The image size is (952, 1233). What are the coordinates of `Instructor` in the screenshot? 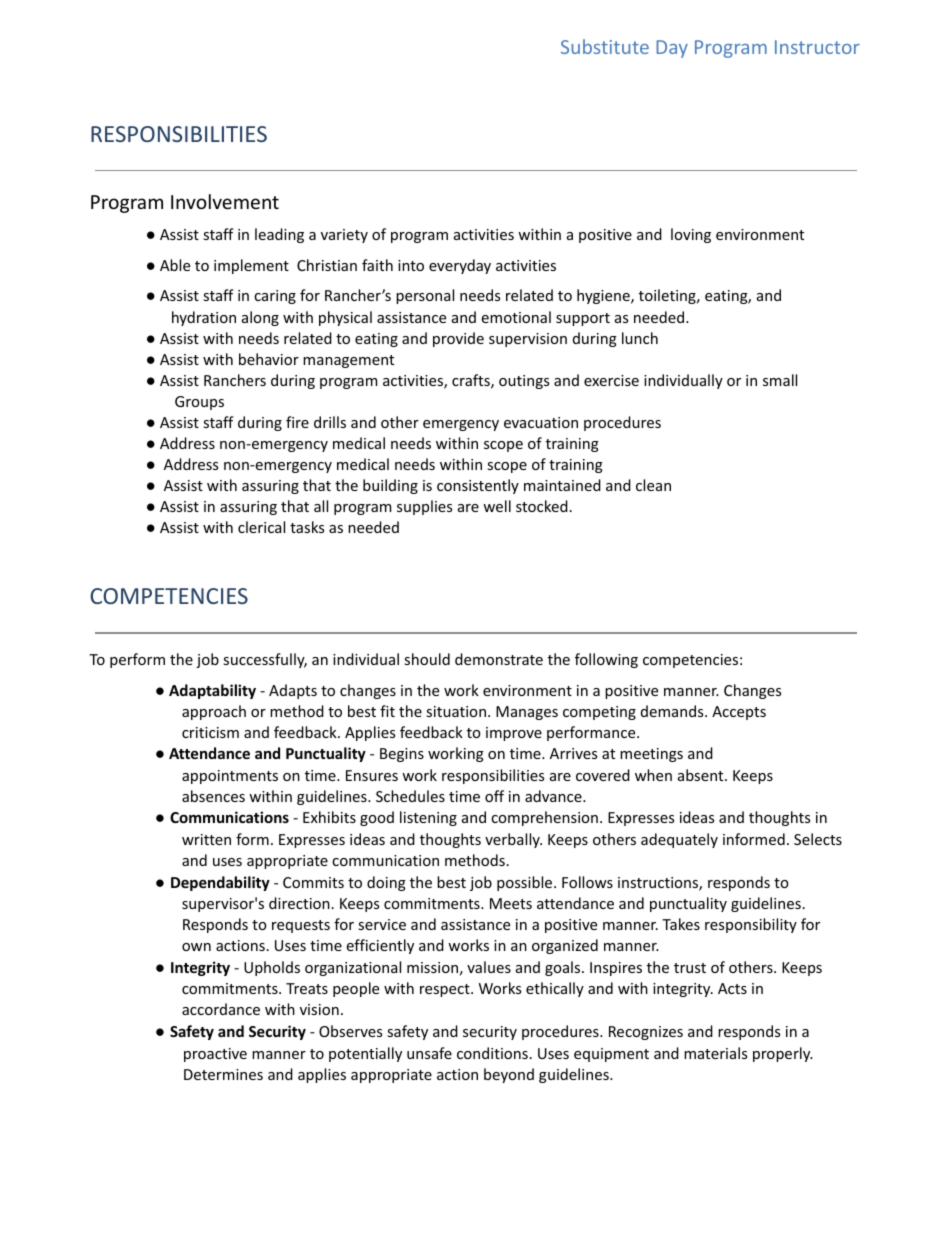 It's located at (817, 47).
